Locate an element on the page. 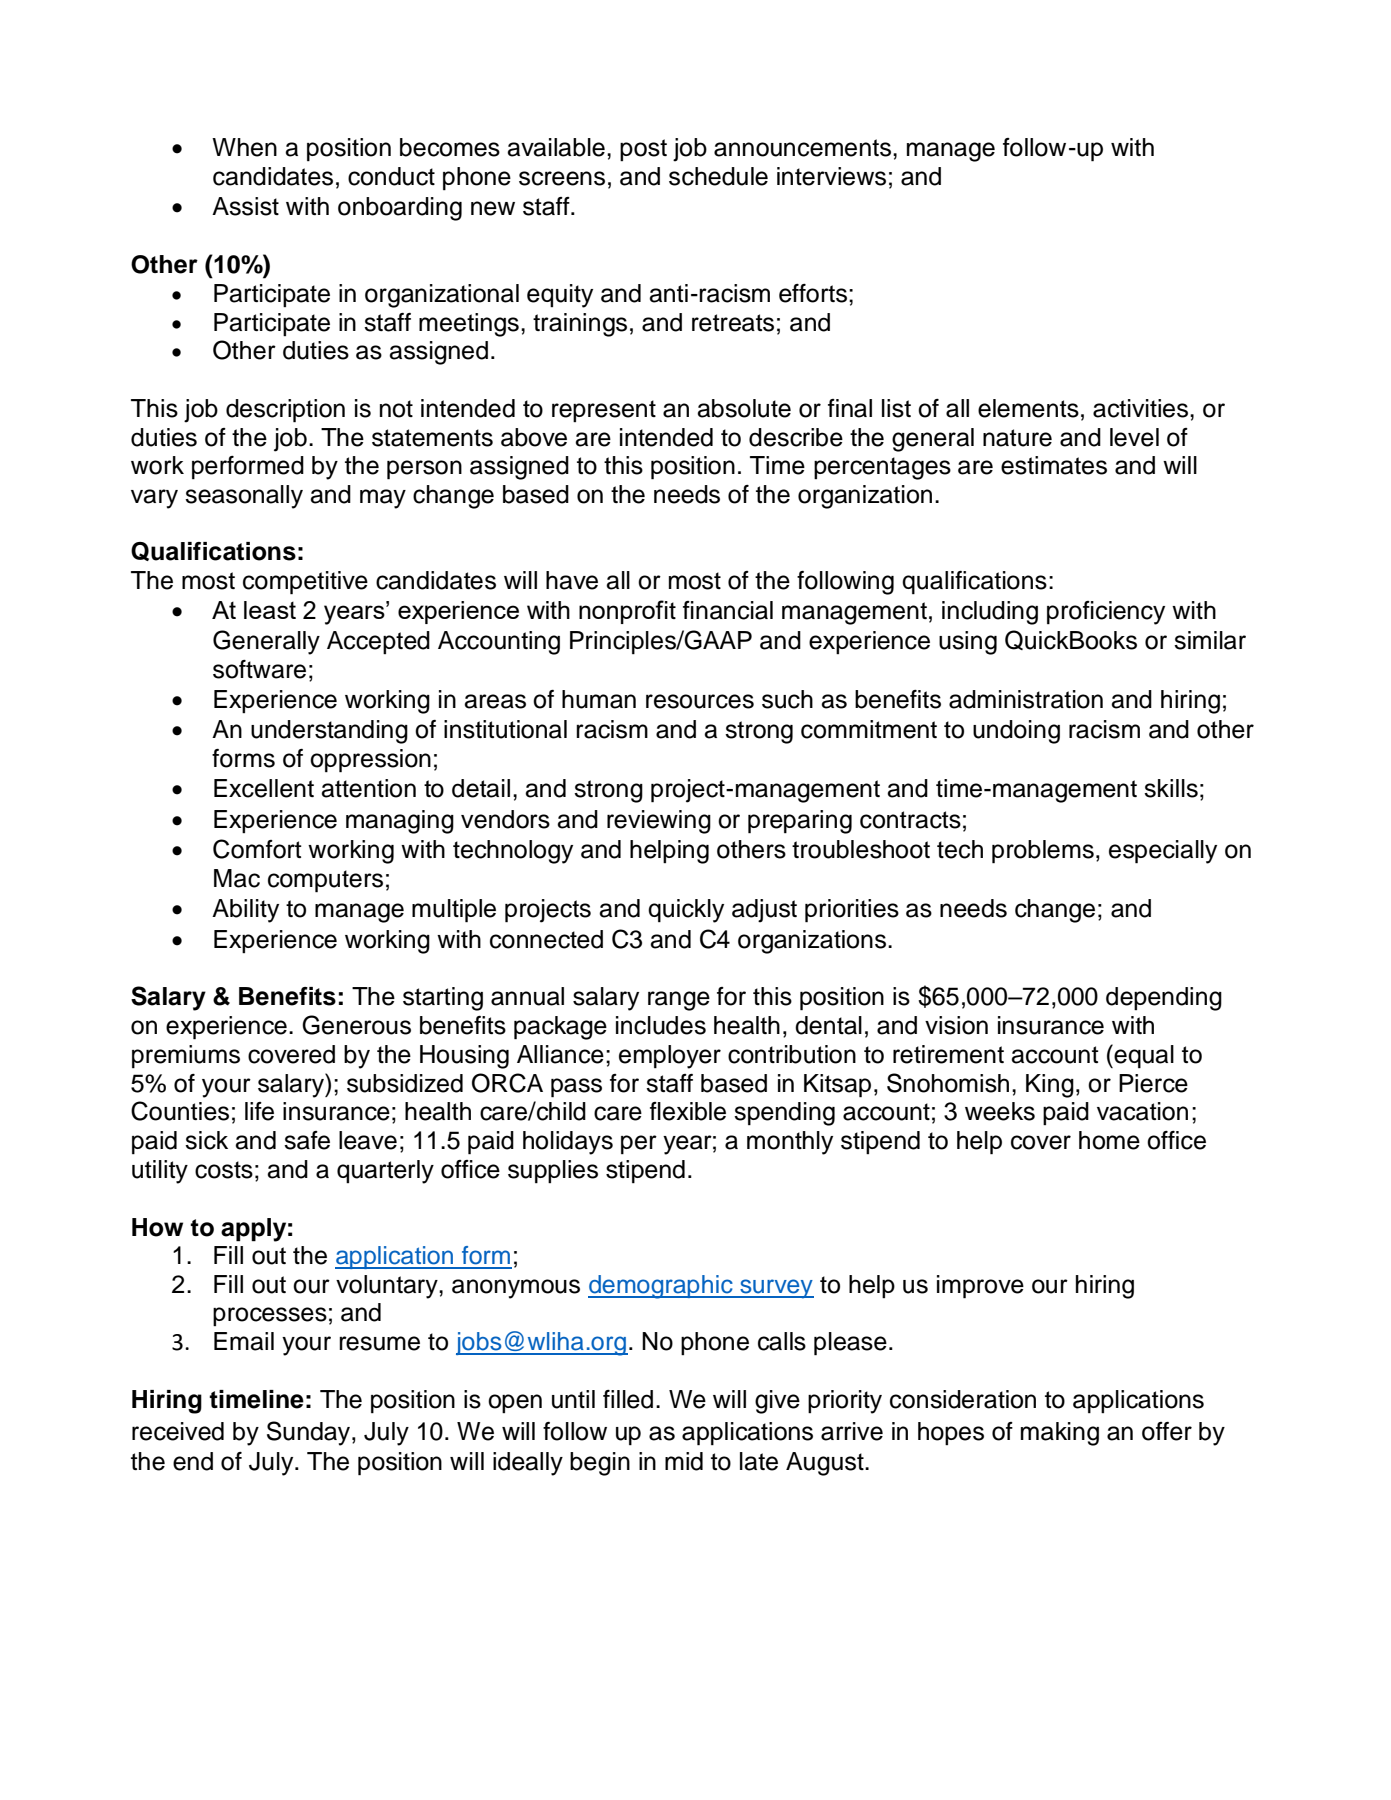 The width and height of the document is (1391, 1800). Assist is located at coordinates (245, 206).
